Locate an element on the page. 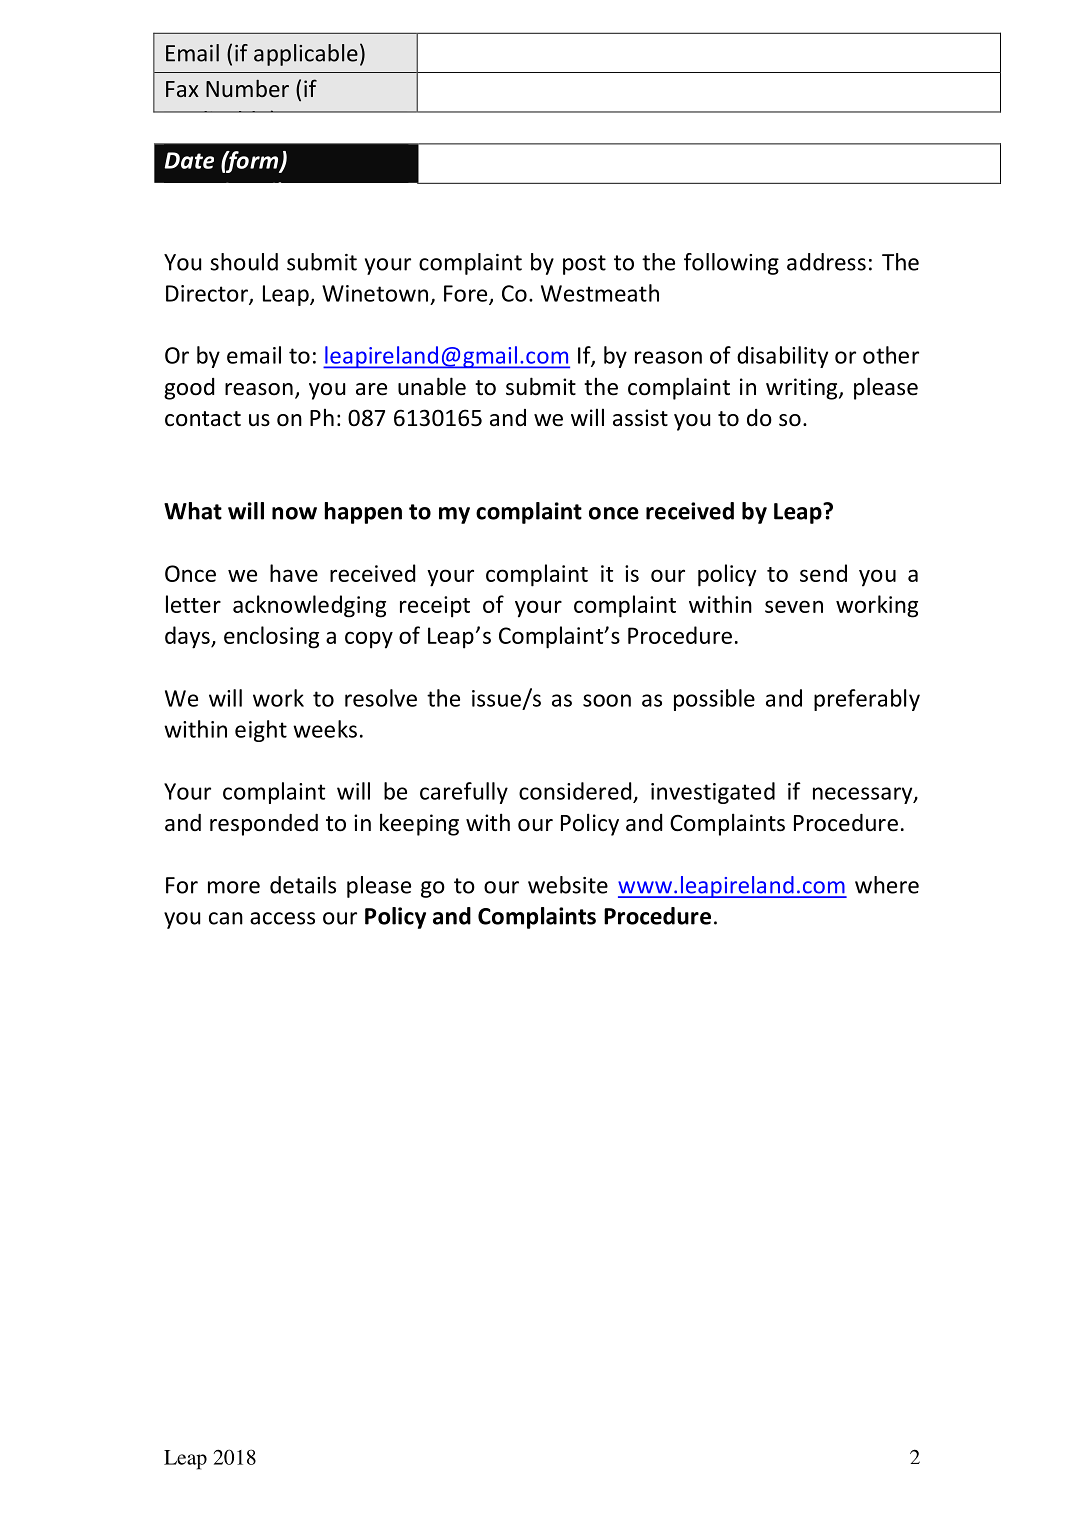 Image resolution: width=1084 pixels, height=1534 pixels. website is located at coordinates (568, 885).
